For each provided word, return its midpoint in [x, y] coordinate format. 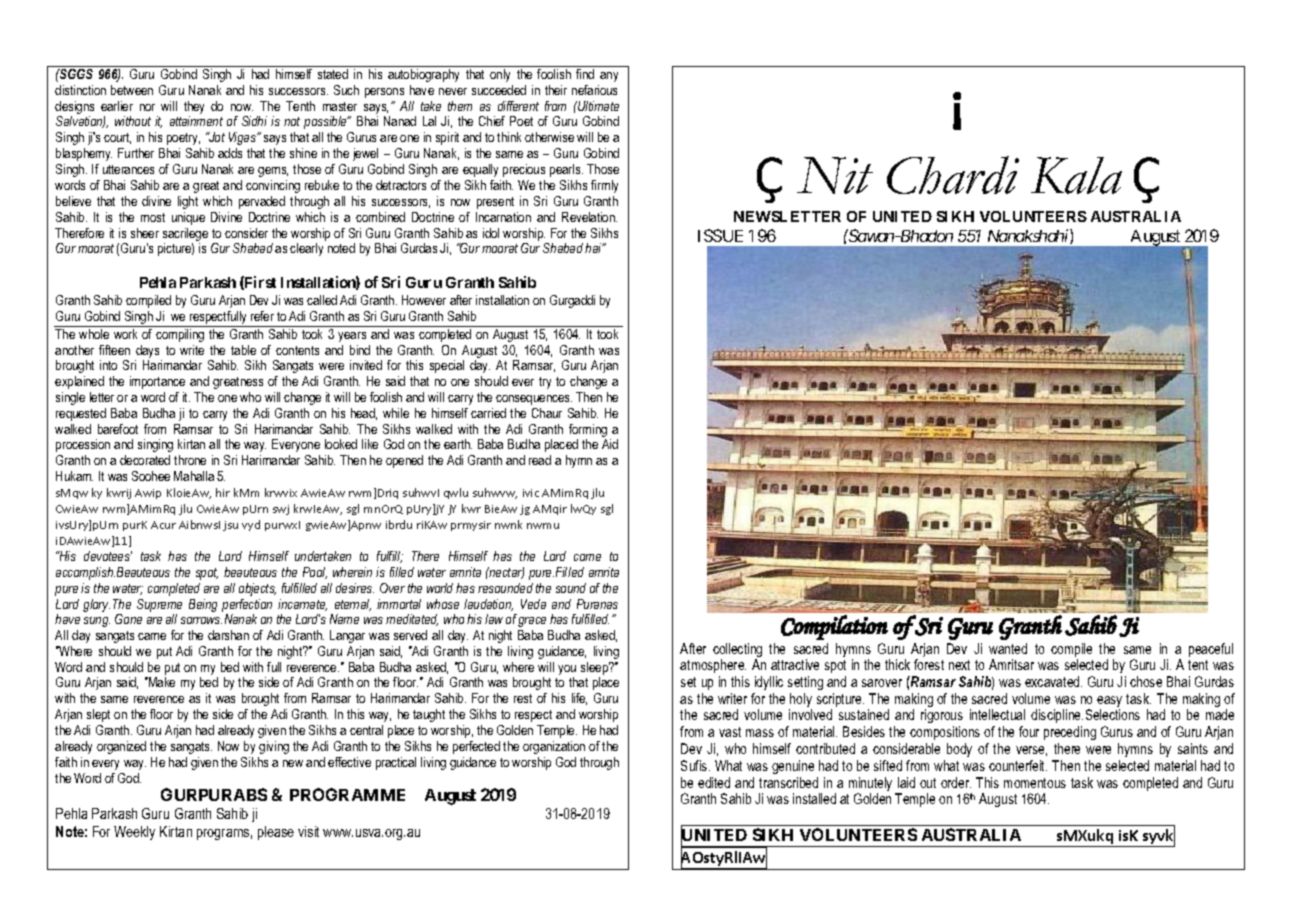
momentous [1035, 783]
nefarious [594, 90]
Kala [1076, 175]
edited [714, 782]
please [276, 833]
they [194, 109]
